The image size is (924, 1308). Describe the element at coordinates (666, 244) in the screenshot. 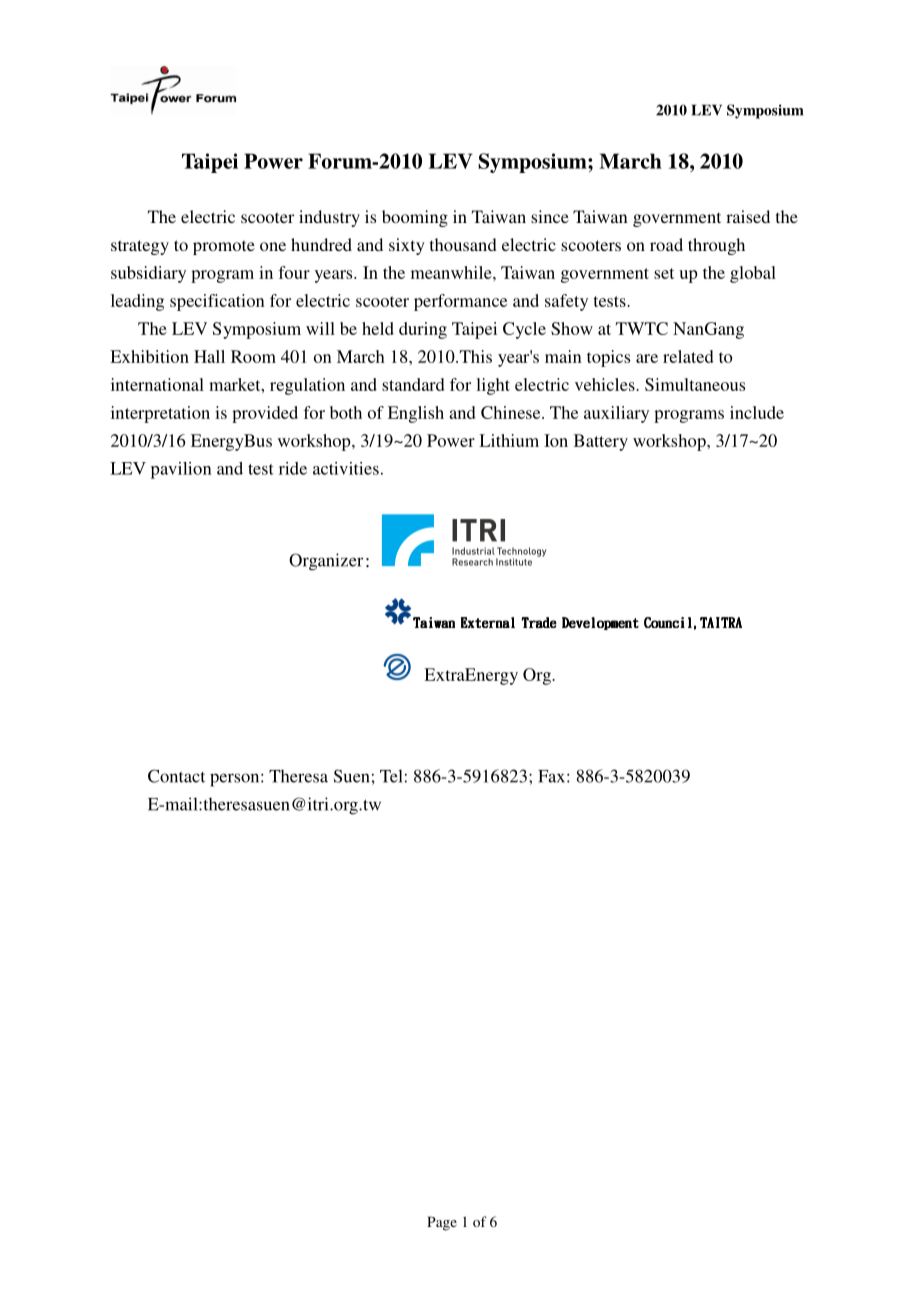

I see `road` at that location.
